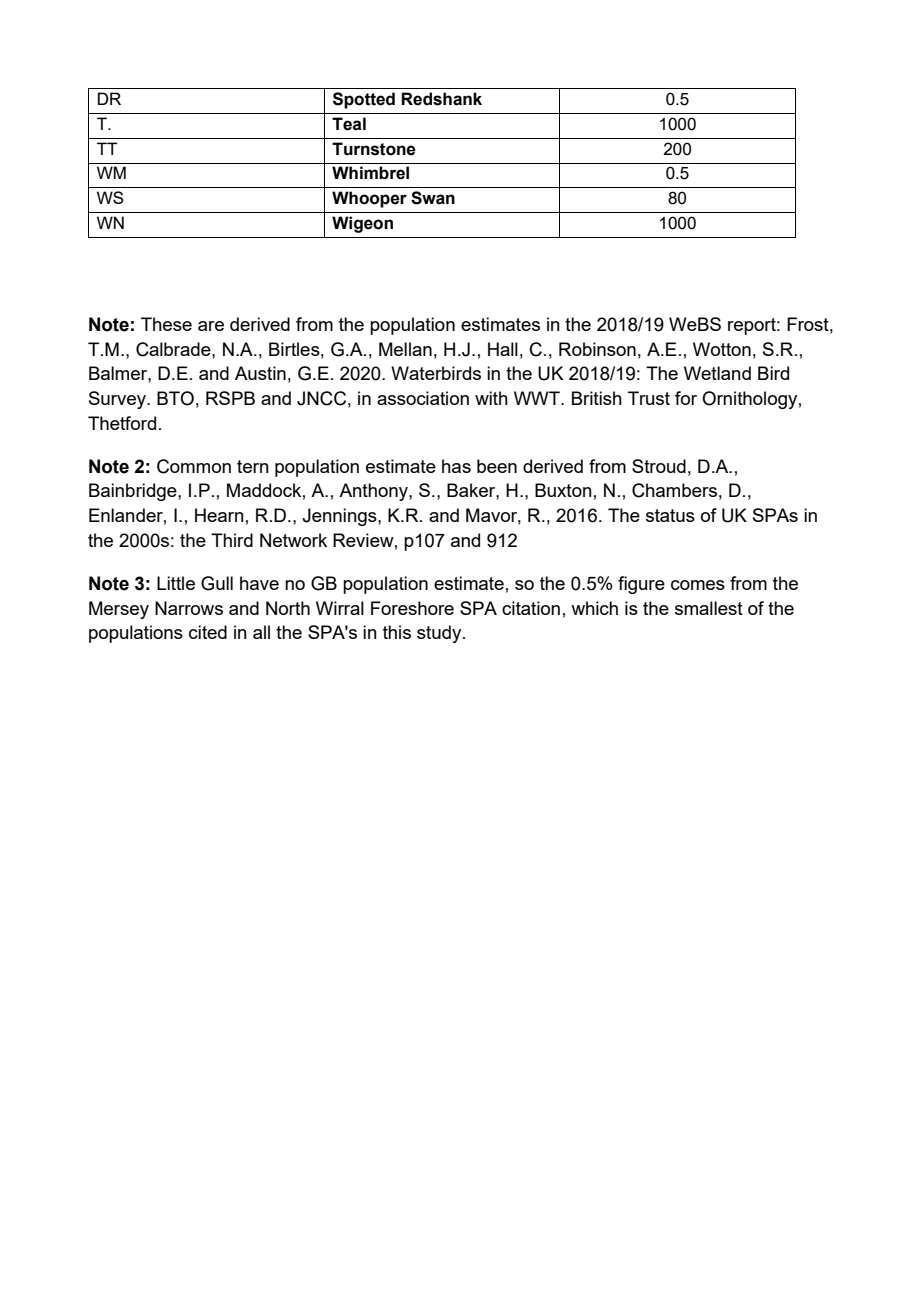  What do you see at coordinates (405, 349) in the screenshot?
I see `Mellan` at bounding box center [405, 349].
